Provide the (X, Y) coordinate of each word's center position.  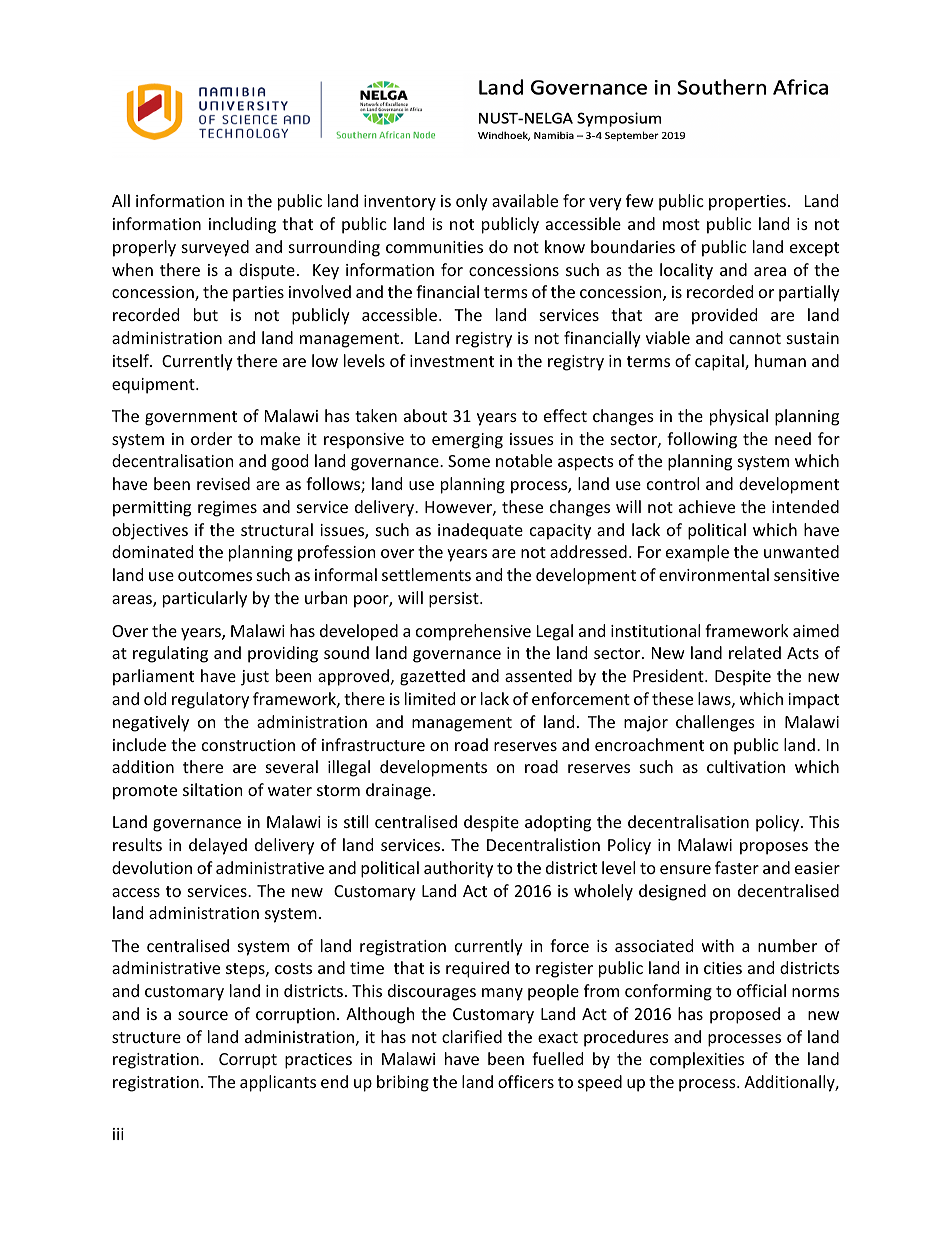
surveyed (215, 248)
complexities (697, 1060)
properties (747, 203)
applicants (278, 1083)
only (472, 202)
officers (526, 1081)
